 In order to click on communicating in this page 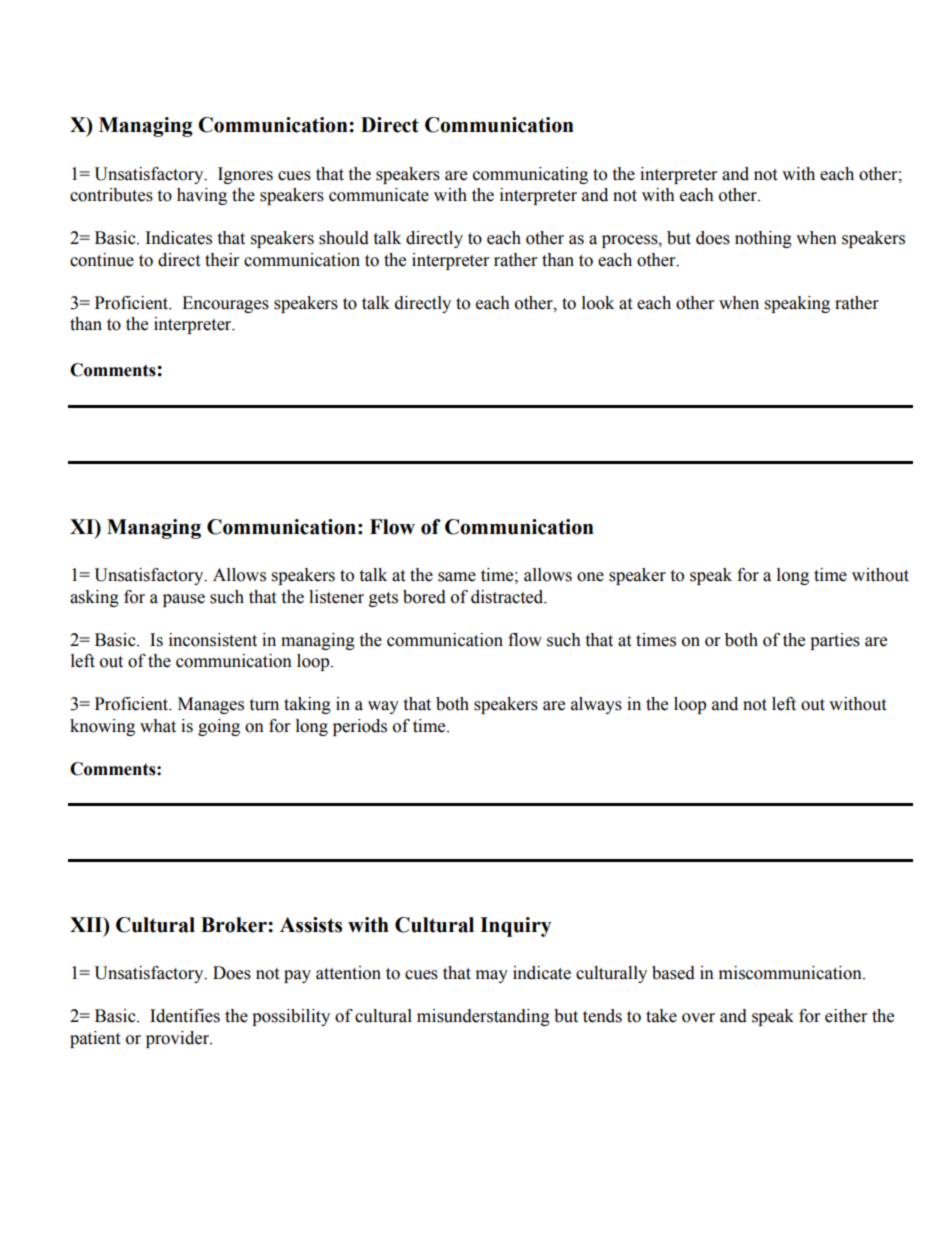, I will do `click(530, 175)`.
